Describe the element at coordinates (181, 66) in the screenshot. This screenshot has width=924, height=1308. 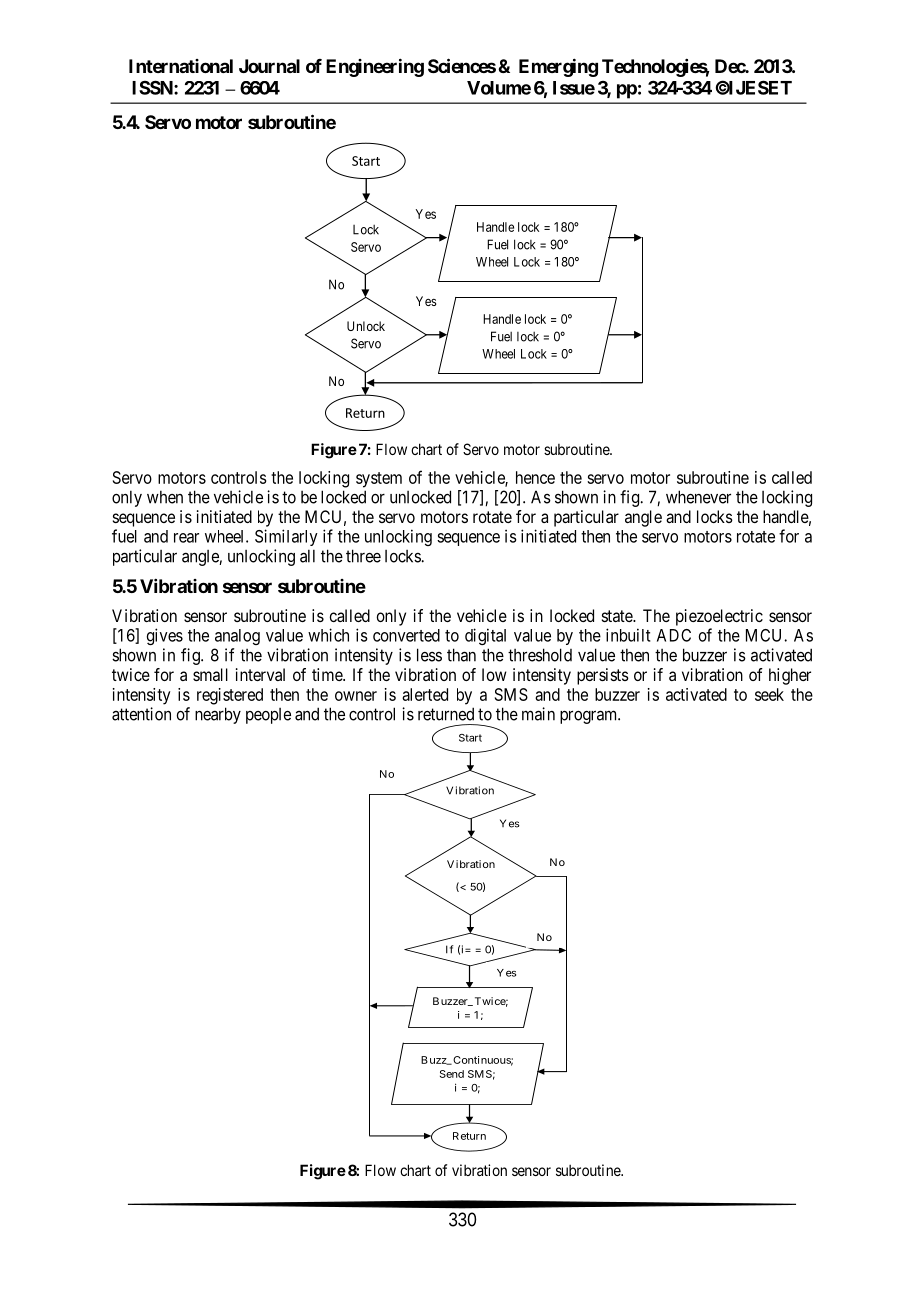
I see `International` at that location.
